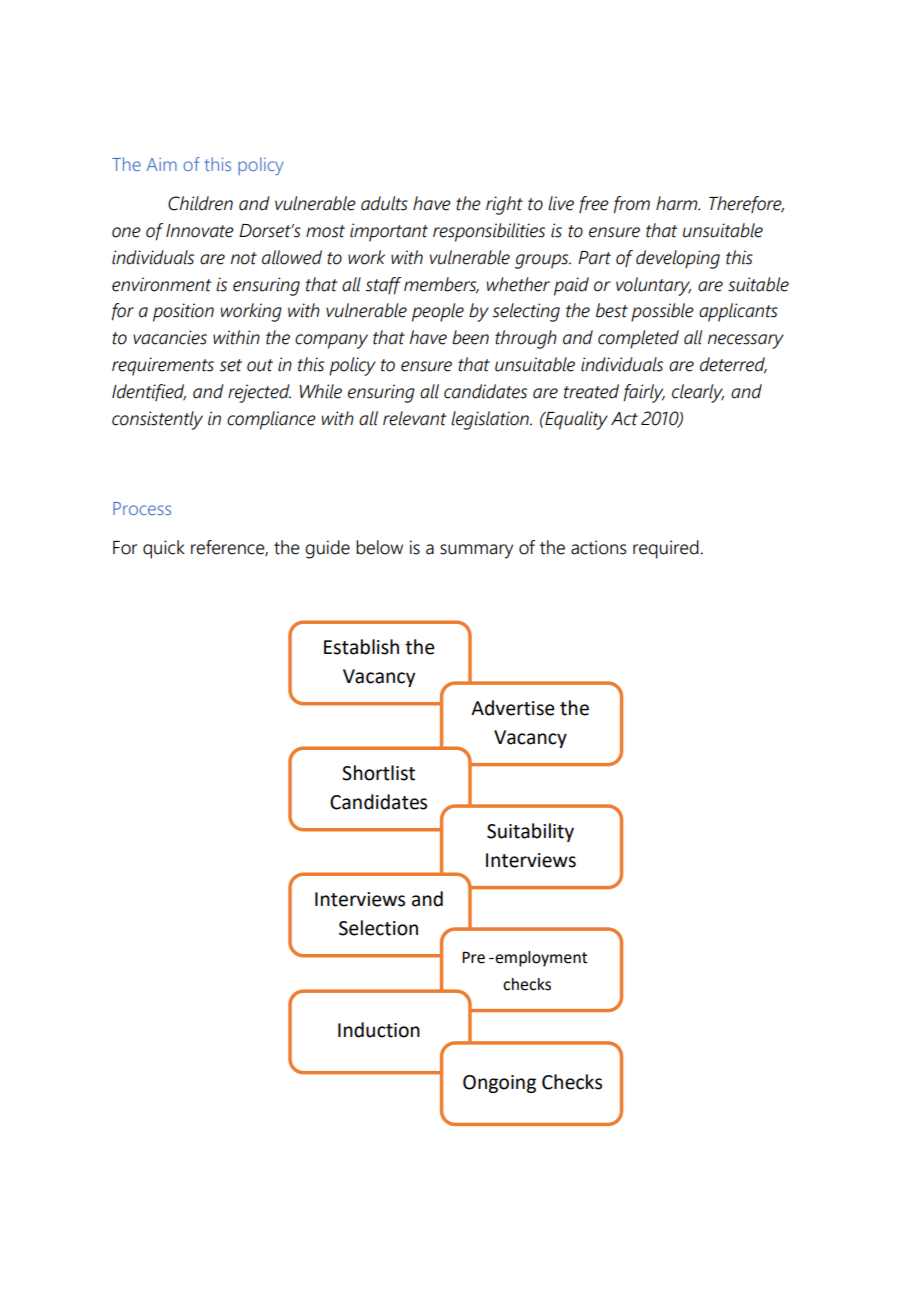  Describe the element at coordinates (384, 203) in the screenshot. I see `adults` at that location.
